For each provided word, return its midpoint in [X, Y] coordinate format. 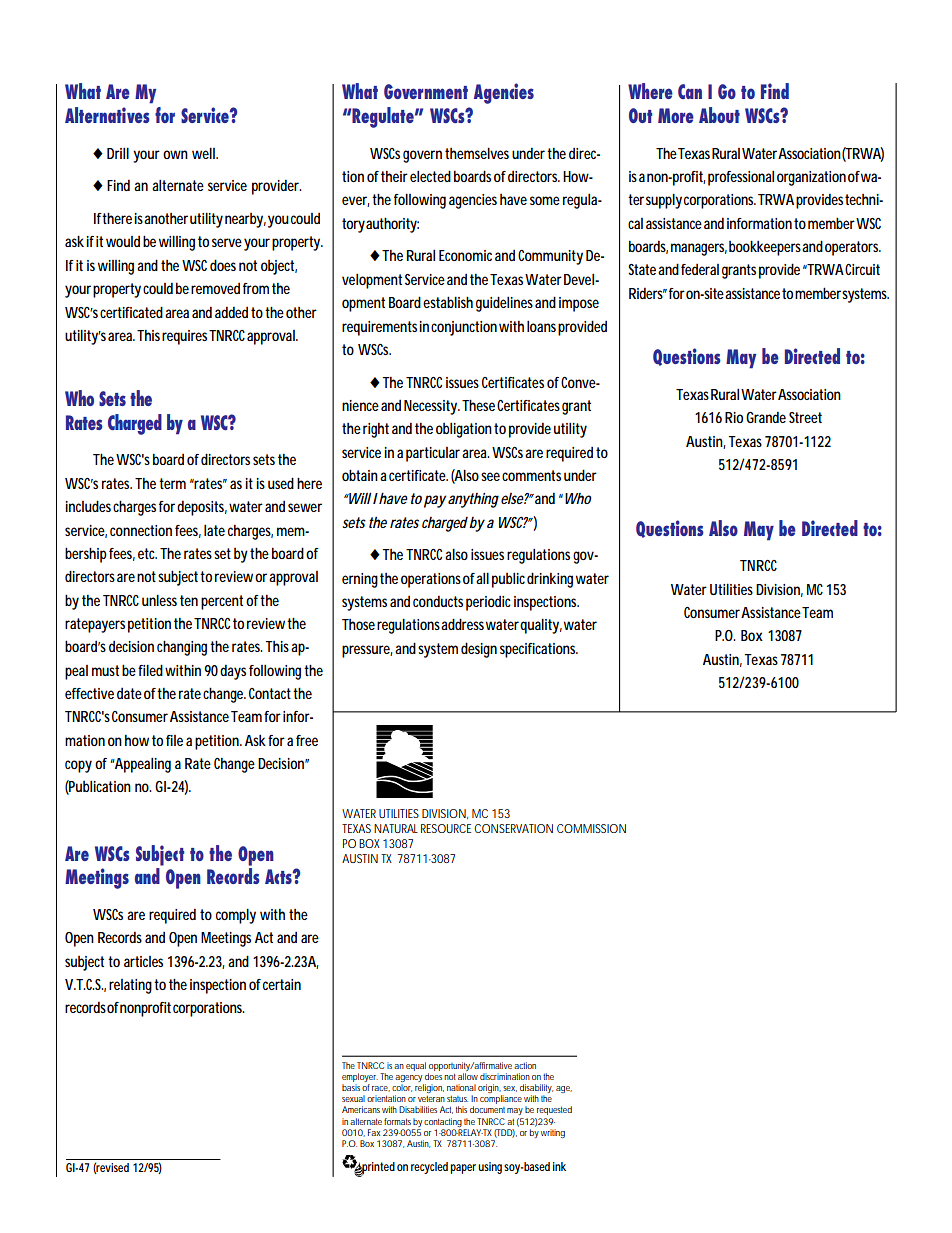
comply [236, 916]
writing [553, 1133]
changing [182, 648]
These [478, 405]
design [479, 650]
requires [184, 337]
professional [741, 178]
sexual [353, 1098]
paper [463, 1169]
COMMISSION [591, 828]
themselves [477, 153]
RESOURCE [446, 828]
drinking [550, 580]
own [175, 154]
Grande [766, 417]
